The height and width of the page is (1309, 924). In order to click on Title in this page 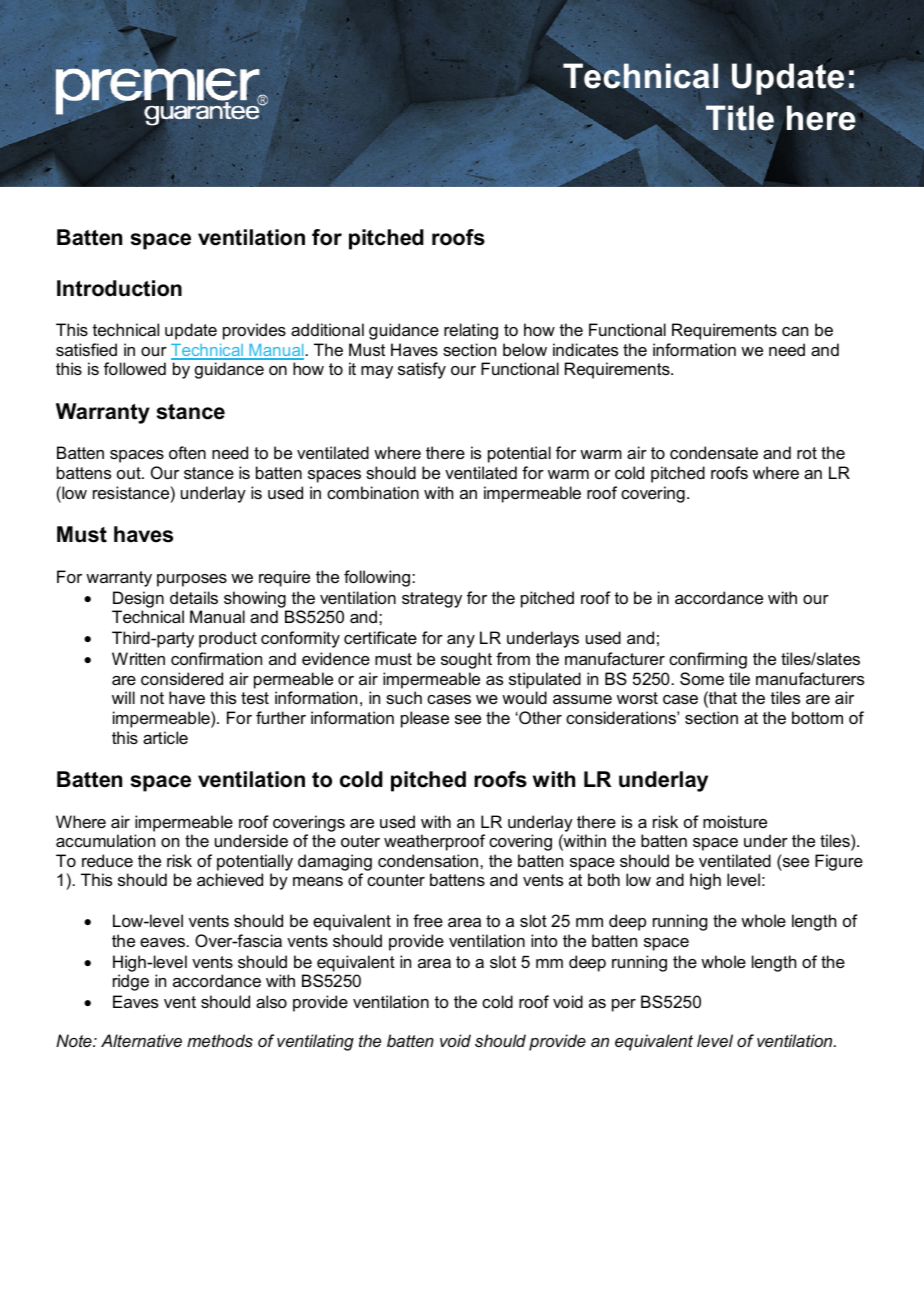, I will do `click(740, 118)`.
